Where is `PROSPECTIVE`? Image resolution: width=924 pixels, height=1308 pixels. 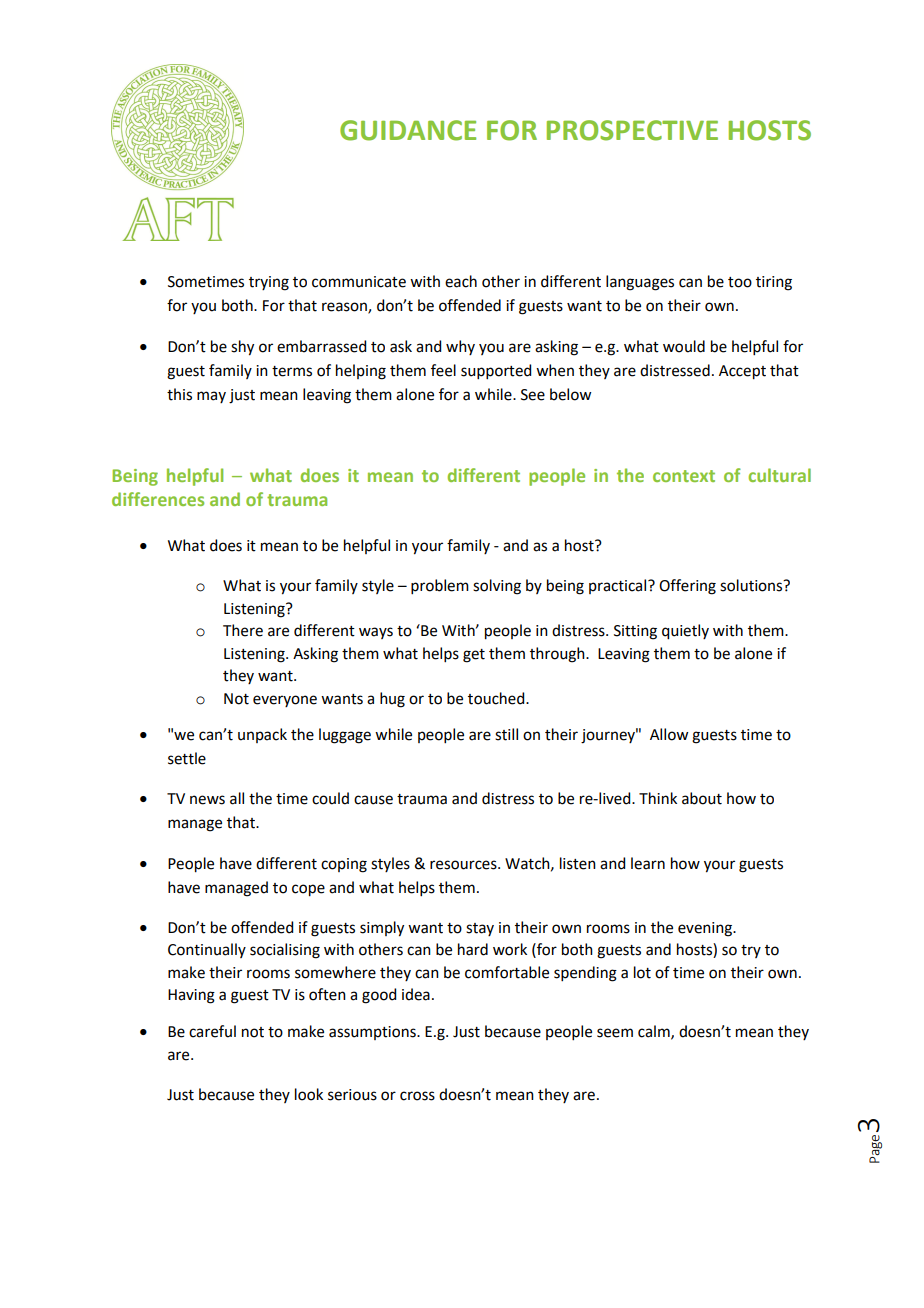
PROSPECTIVE is located at coordinates (632, 130).
